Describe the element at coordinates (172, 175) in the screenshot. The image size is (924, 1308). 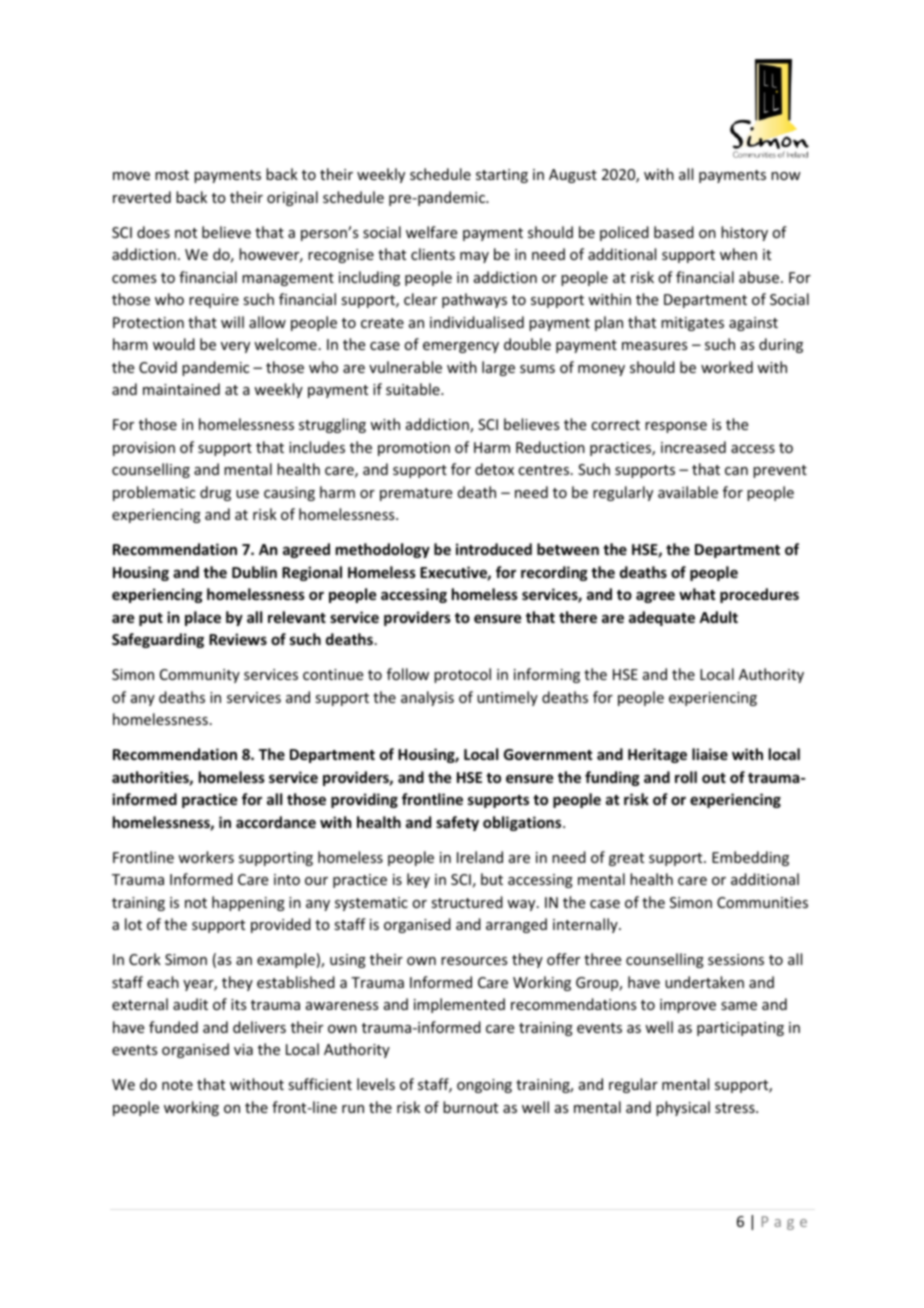
I see `most` at that location.
